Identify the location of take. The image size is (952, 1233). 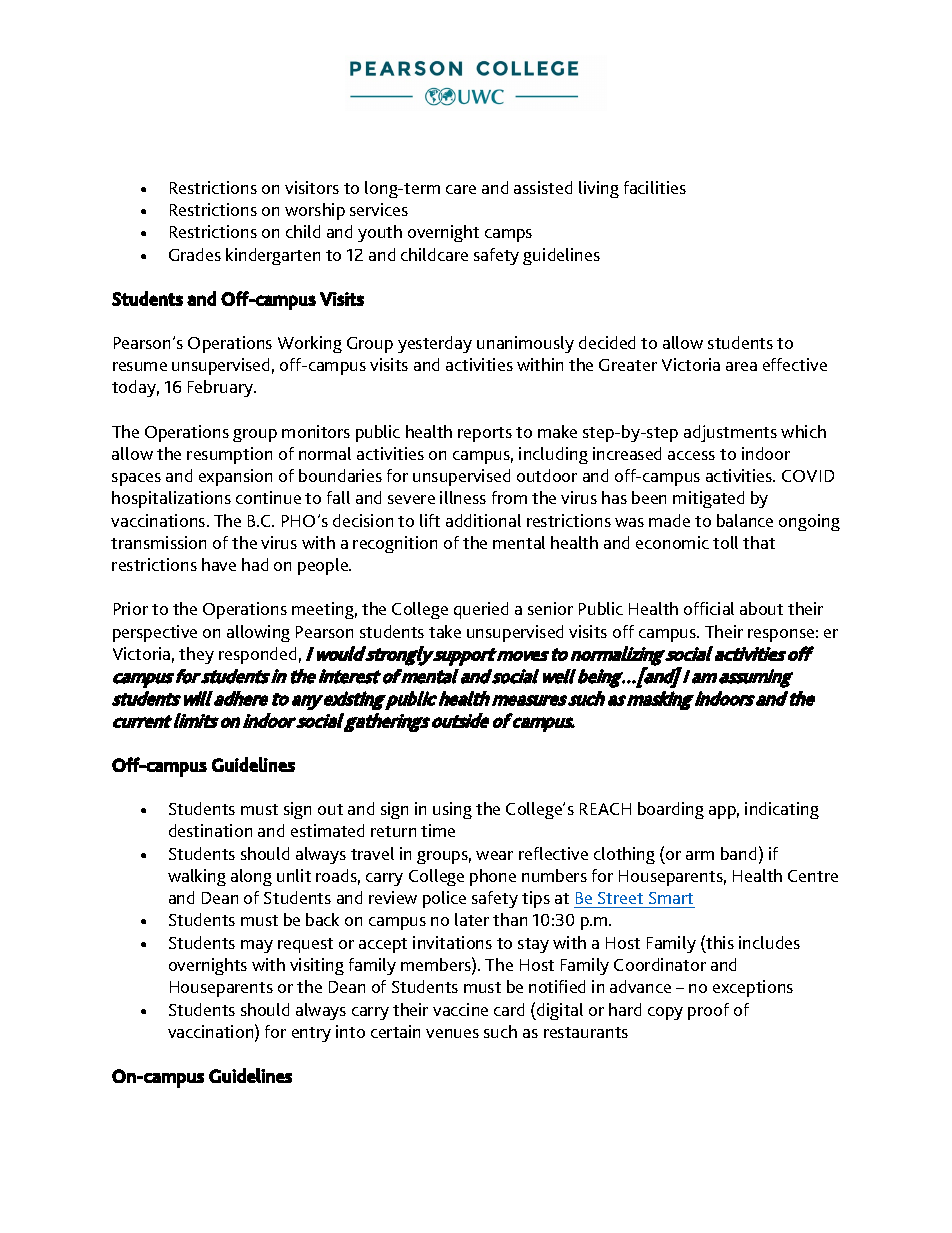
(445, 631).
